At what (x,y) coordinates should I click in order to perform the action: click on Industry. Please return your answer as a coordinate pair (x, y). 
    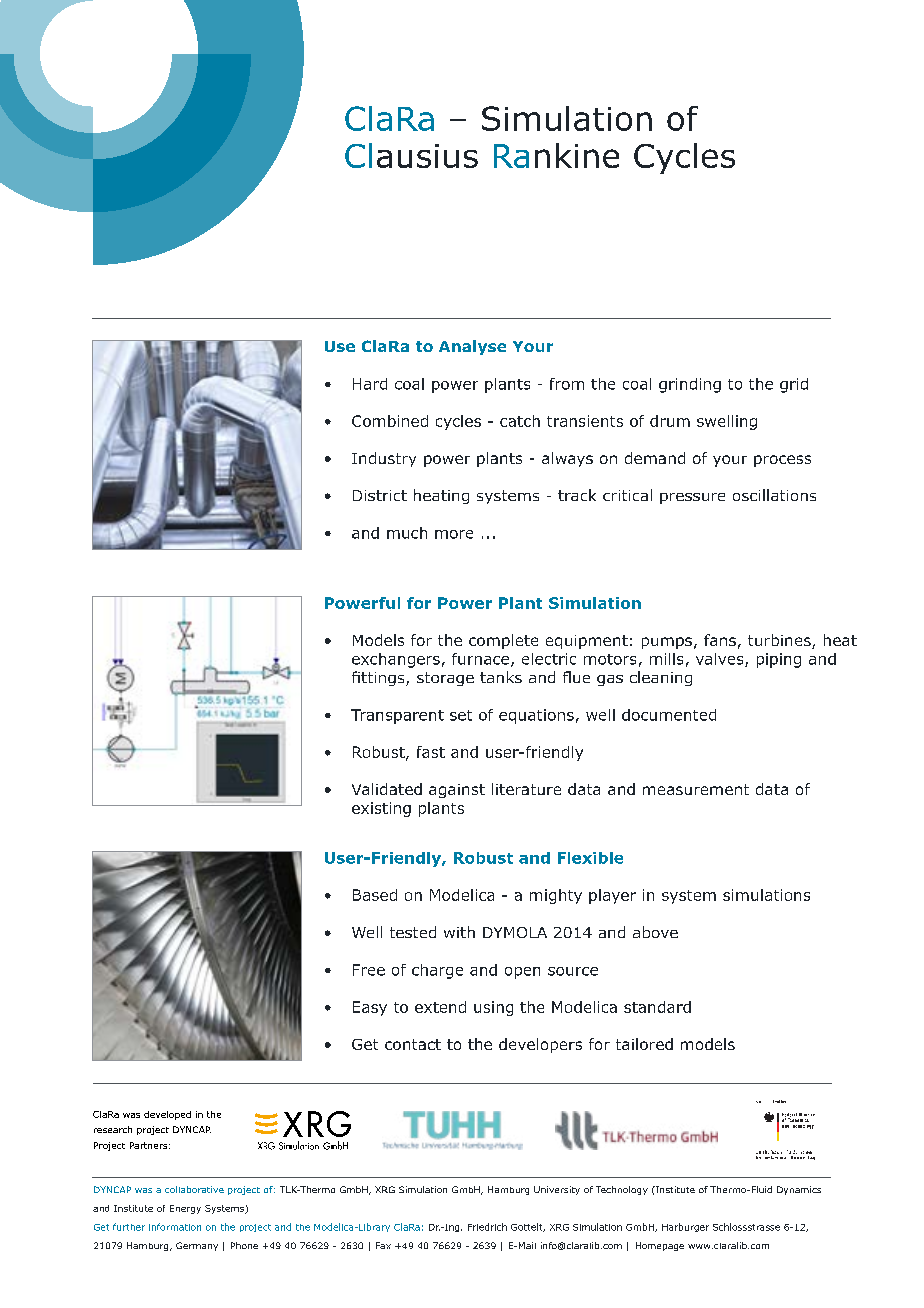
    Looking at the image, I should click on (384, 459).
